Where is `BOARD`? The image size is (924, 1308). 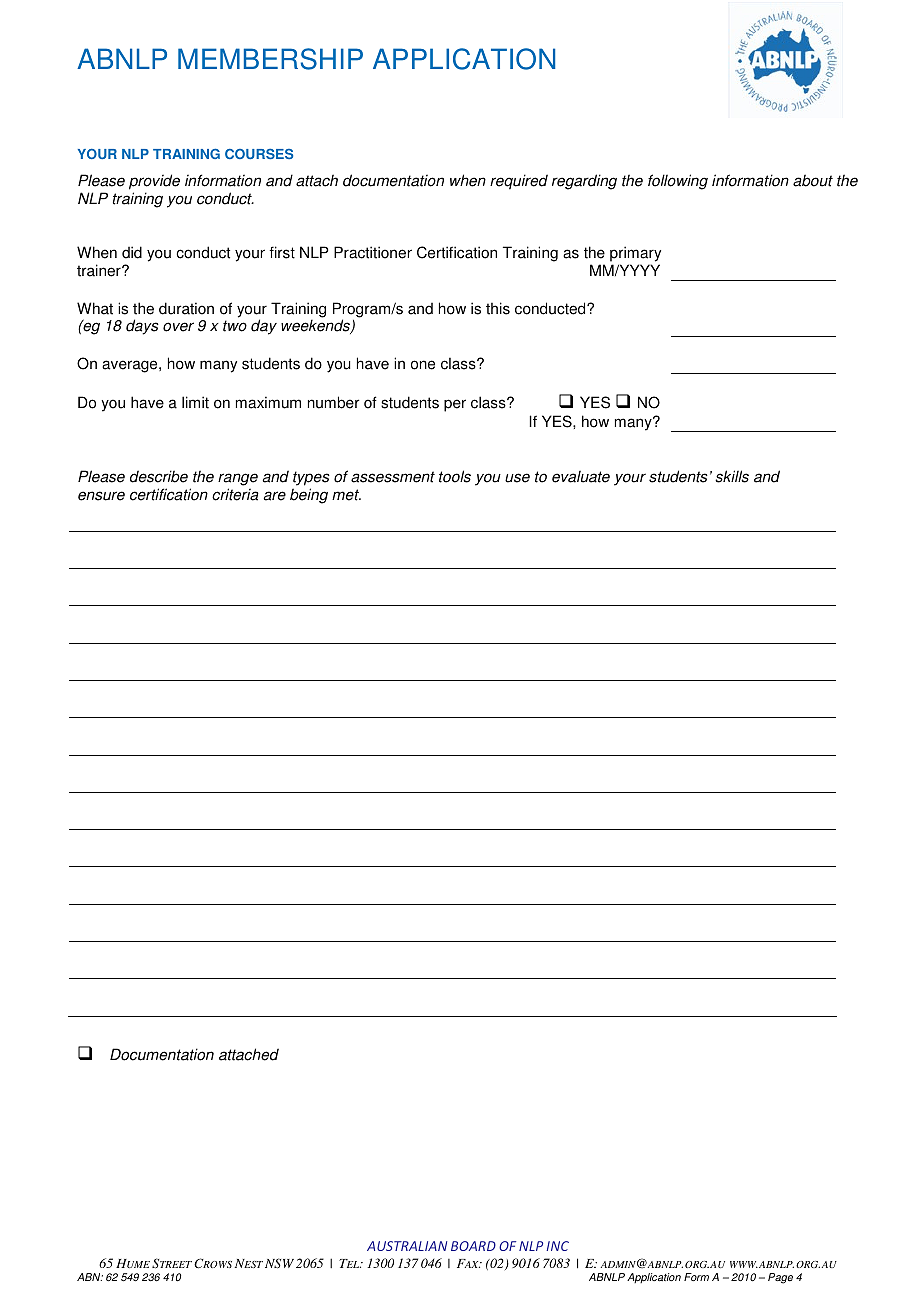 BOARD is located at coordinates (473, 1246).
